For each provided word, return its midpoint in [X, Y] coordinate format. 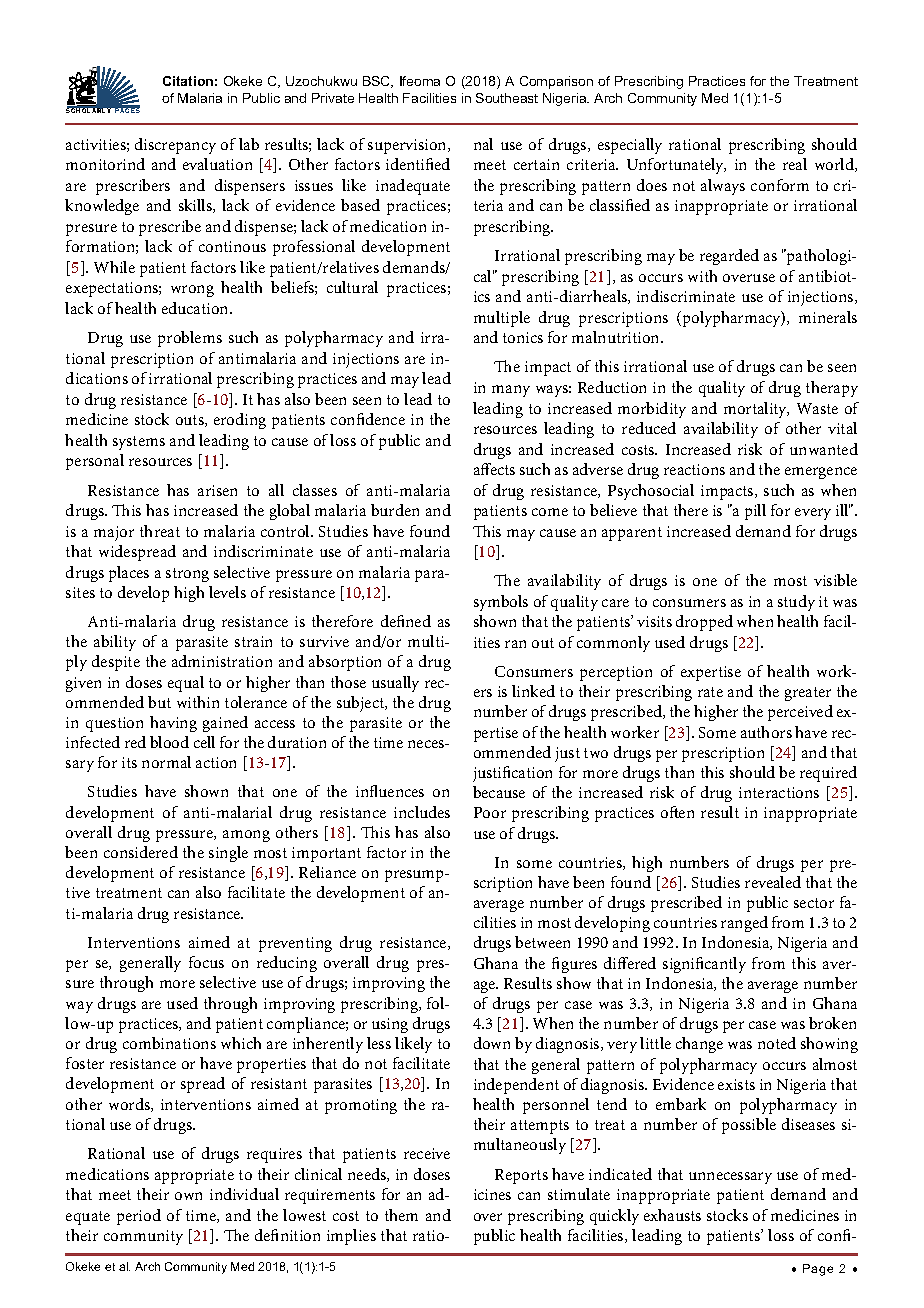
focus [206, 962]
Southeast [507, 98]
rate [710, 692]
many [511, 391]
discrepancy [175, 146]
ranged [744, 924]
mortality [756, 410]
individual [244, 1194]
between [542, 942]
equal [186, 684]
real [795, 164]
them [401, 1215]
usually [395, 684]
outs [191, 421]
